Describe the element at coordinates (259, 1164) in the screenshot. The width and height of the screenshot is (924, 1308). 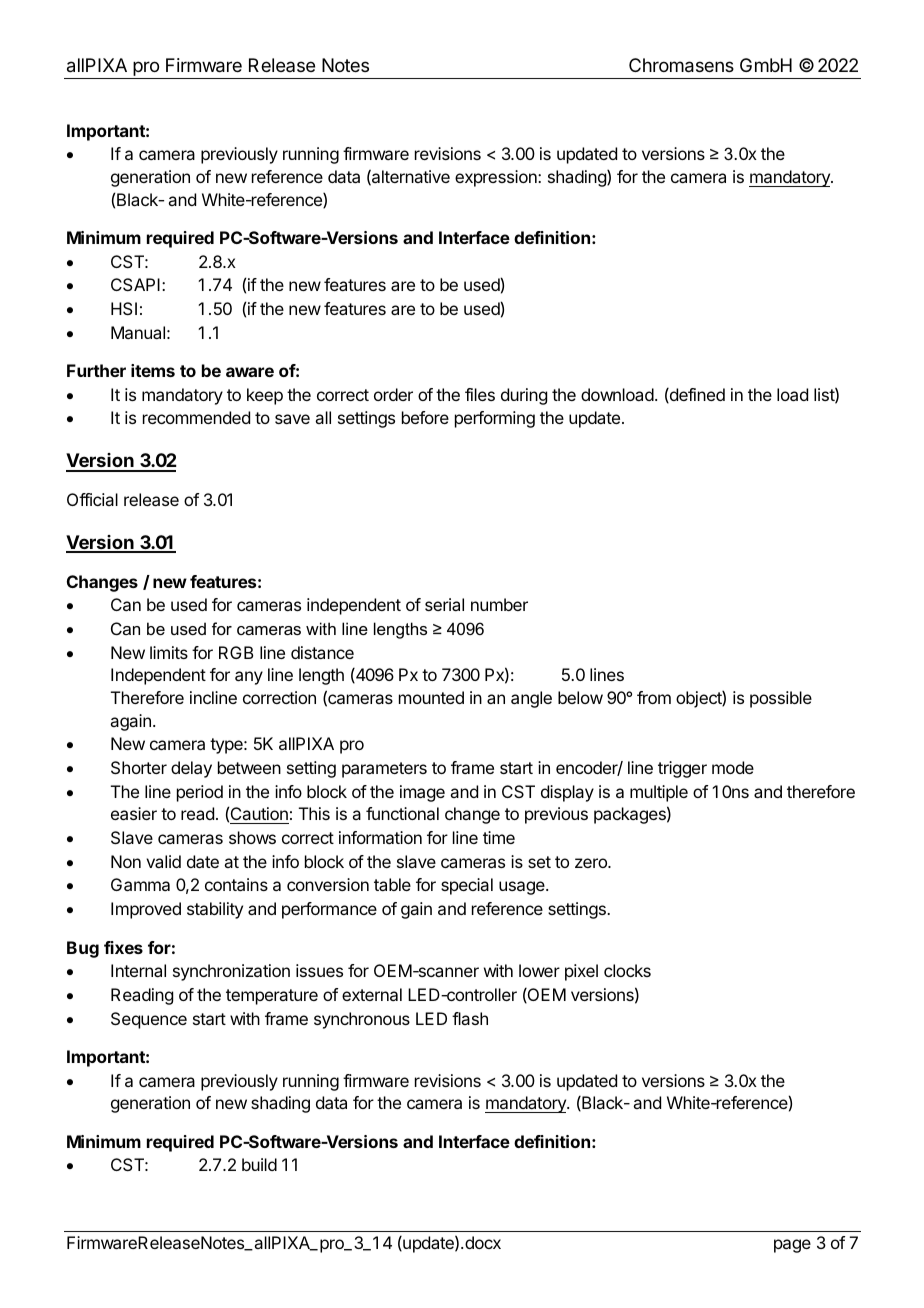
I see `build` at that location.
